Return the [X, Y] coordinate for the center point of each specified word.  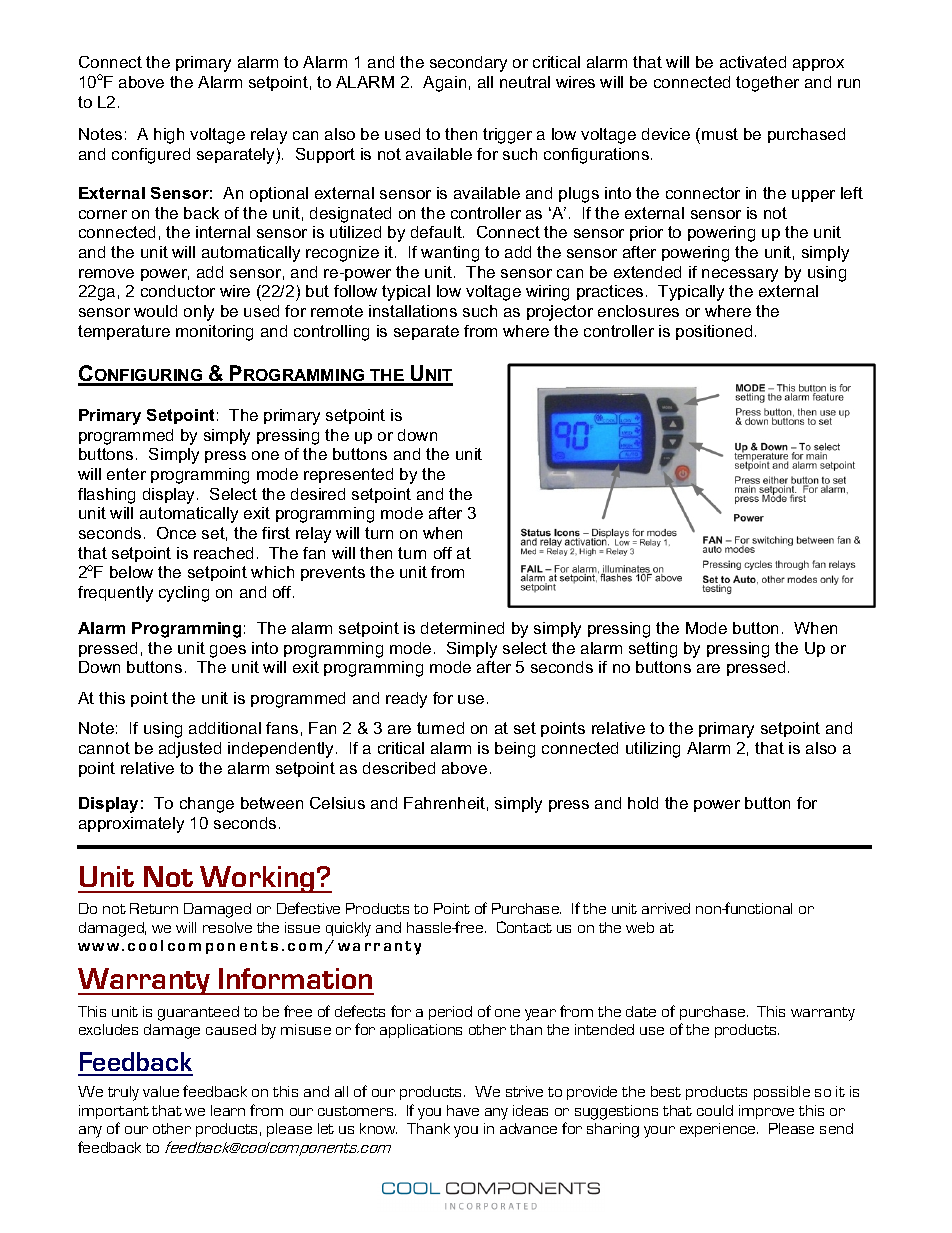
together [767, 84]
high [169, 136]
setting [653, 650]
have [463, 1110]
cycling [184, 594]
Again [444, 84]
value [161, 1091]
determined [462, 628]
